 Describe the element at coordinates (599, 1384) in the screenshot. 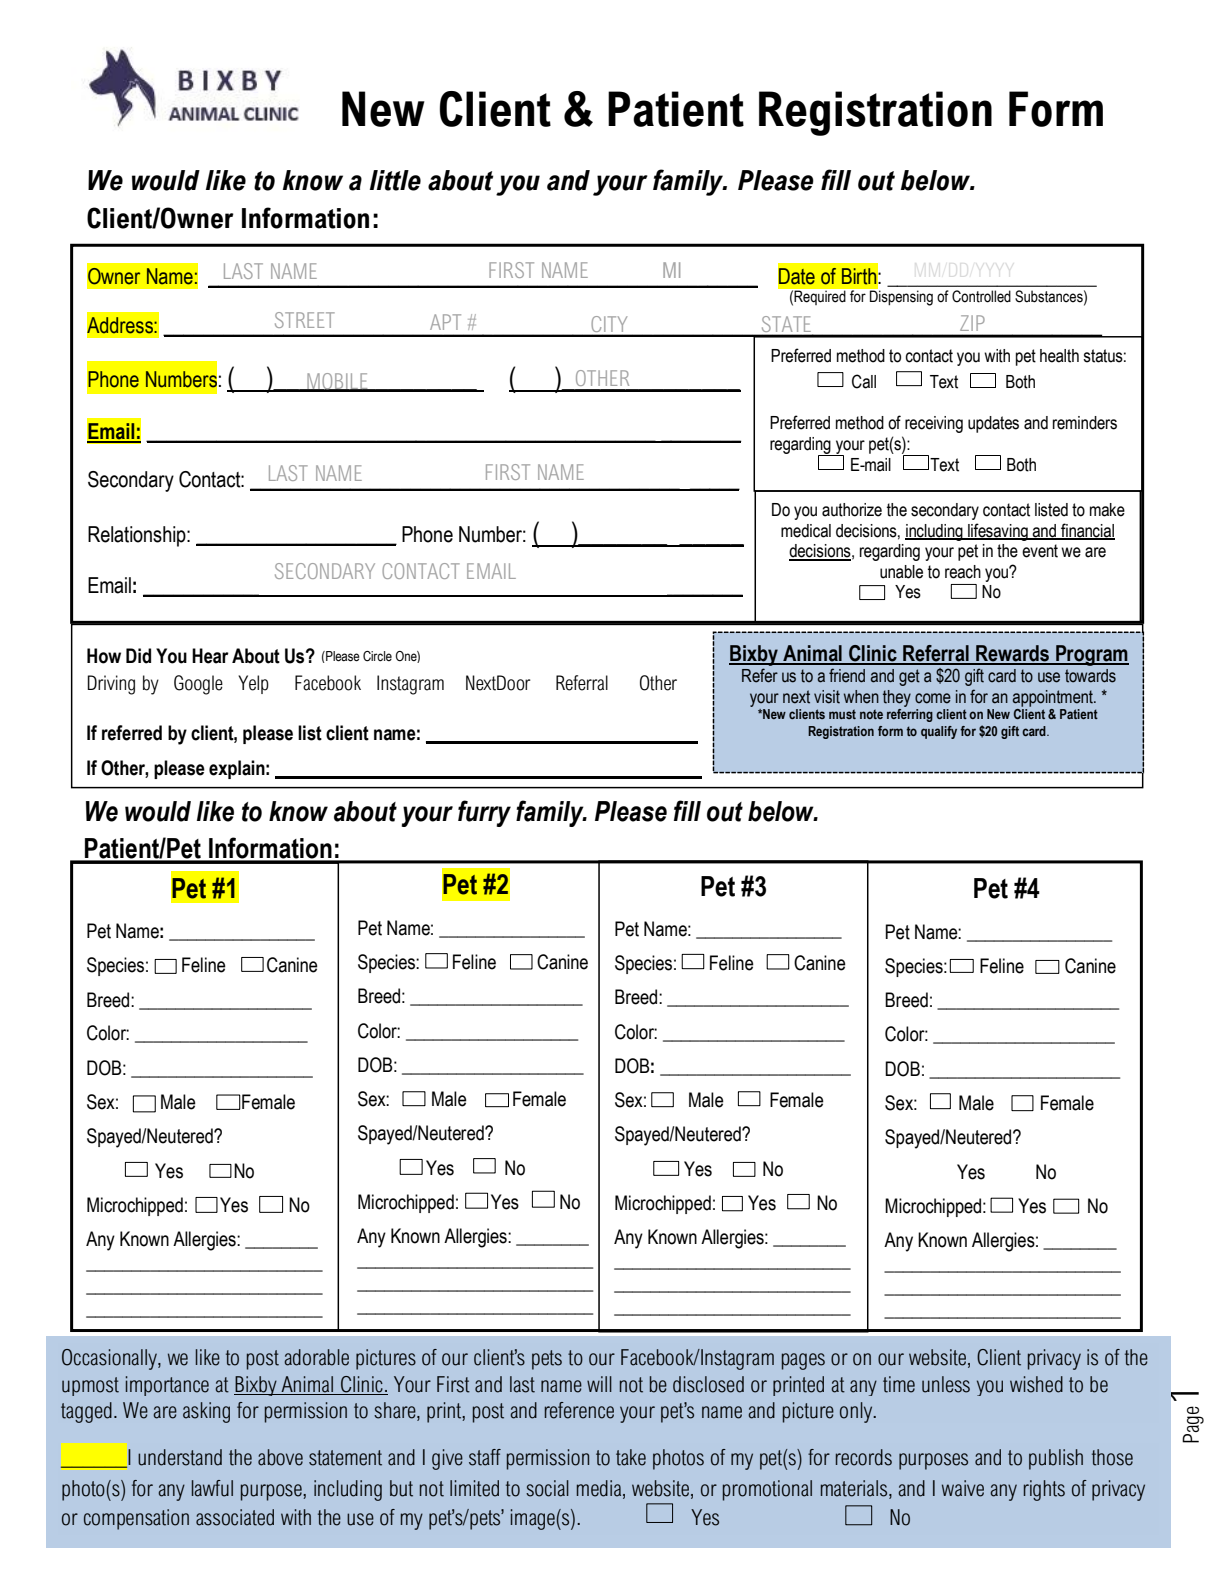

I see `will` at that location.
